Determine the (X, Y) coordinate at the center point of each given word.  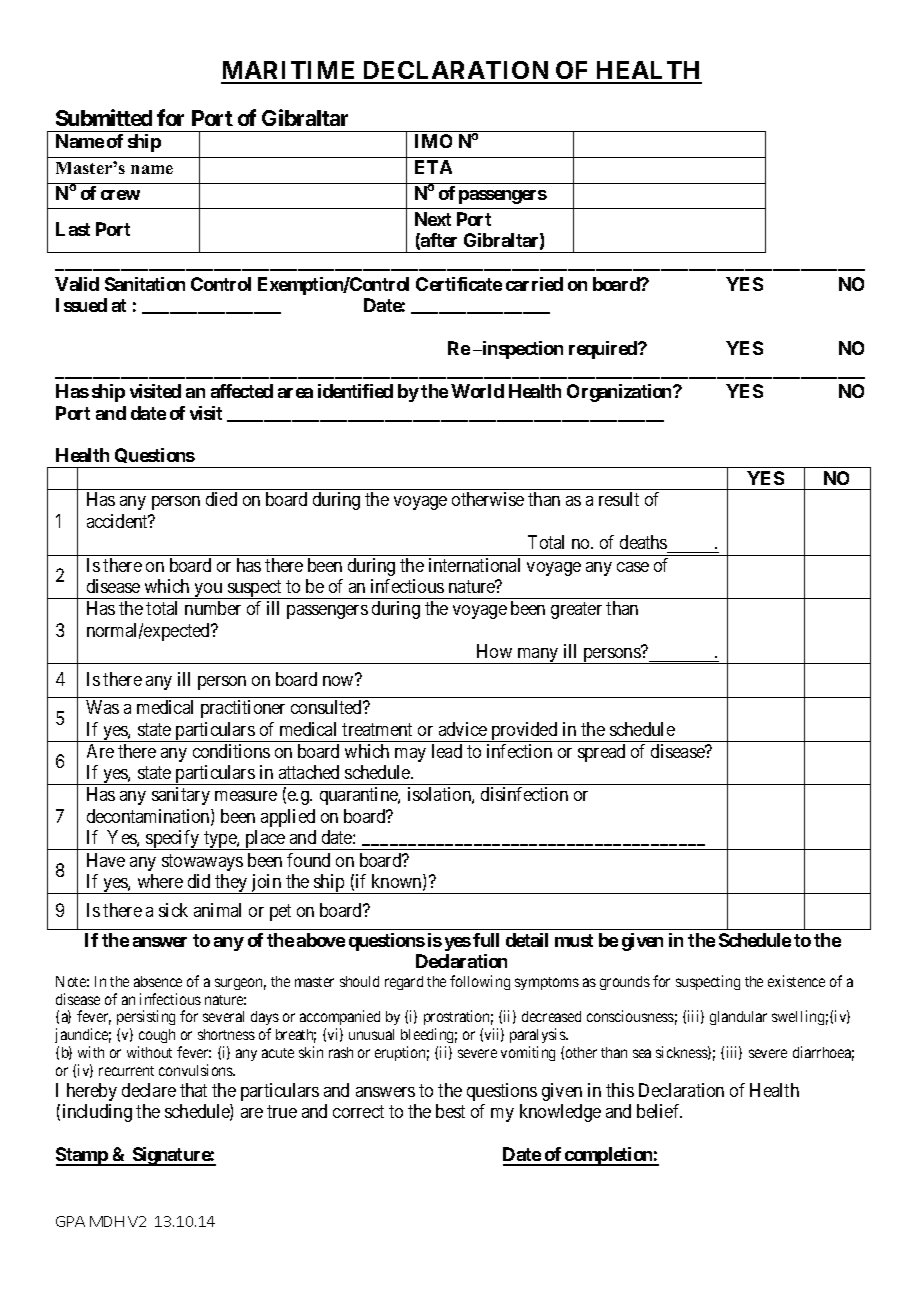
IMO (433, 141)
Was (102, 707)
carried (534, 284)
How (494, 651)
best (450, 1111)
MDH (107, 1221)
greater (576, 610)
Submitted (104, 117)
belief (659, 1111)
